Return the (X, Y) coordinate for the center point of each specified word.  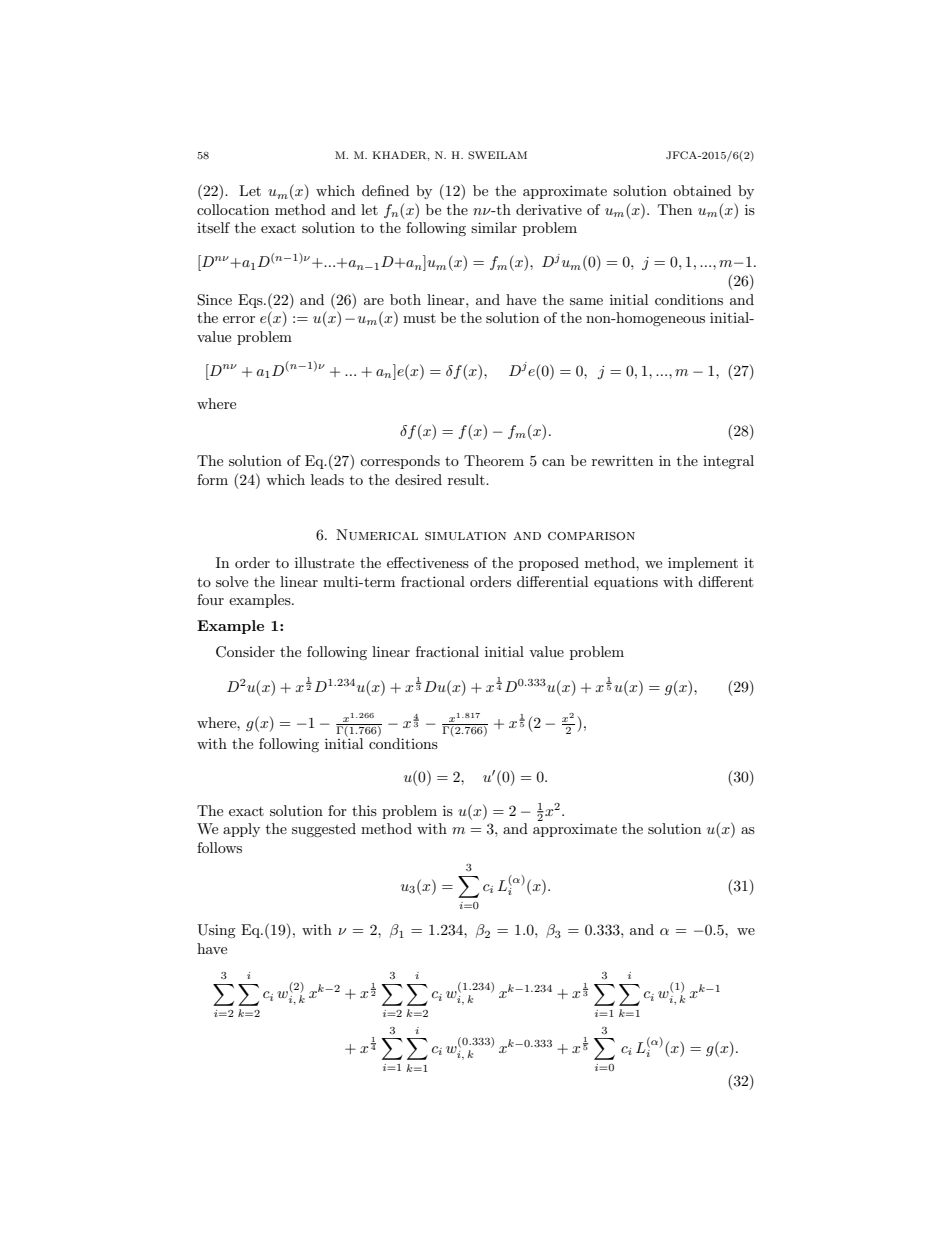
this (364, 810)
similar (494, 227)
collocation (233, 209)
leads (327, 479)
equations (626, 583)
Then (675, 209)
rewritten (622, 460)
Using (216, 931)
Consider (245, 652)
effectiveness (428, 562)
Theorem (494, 460)
